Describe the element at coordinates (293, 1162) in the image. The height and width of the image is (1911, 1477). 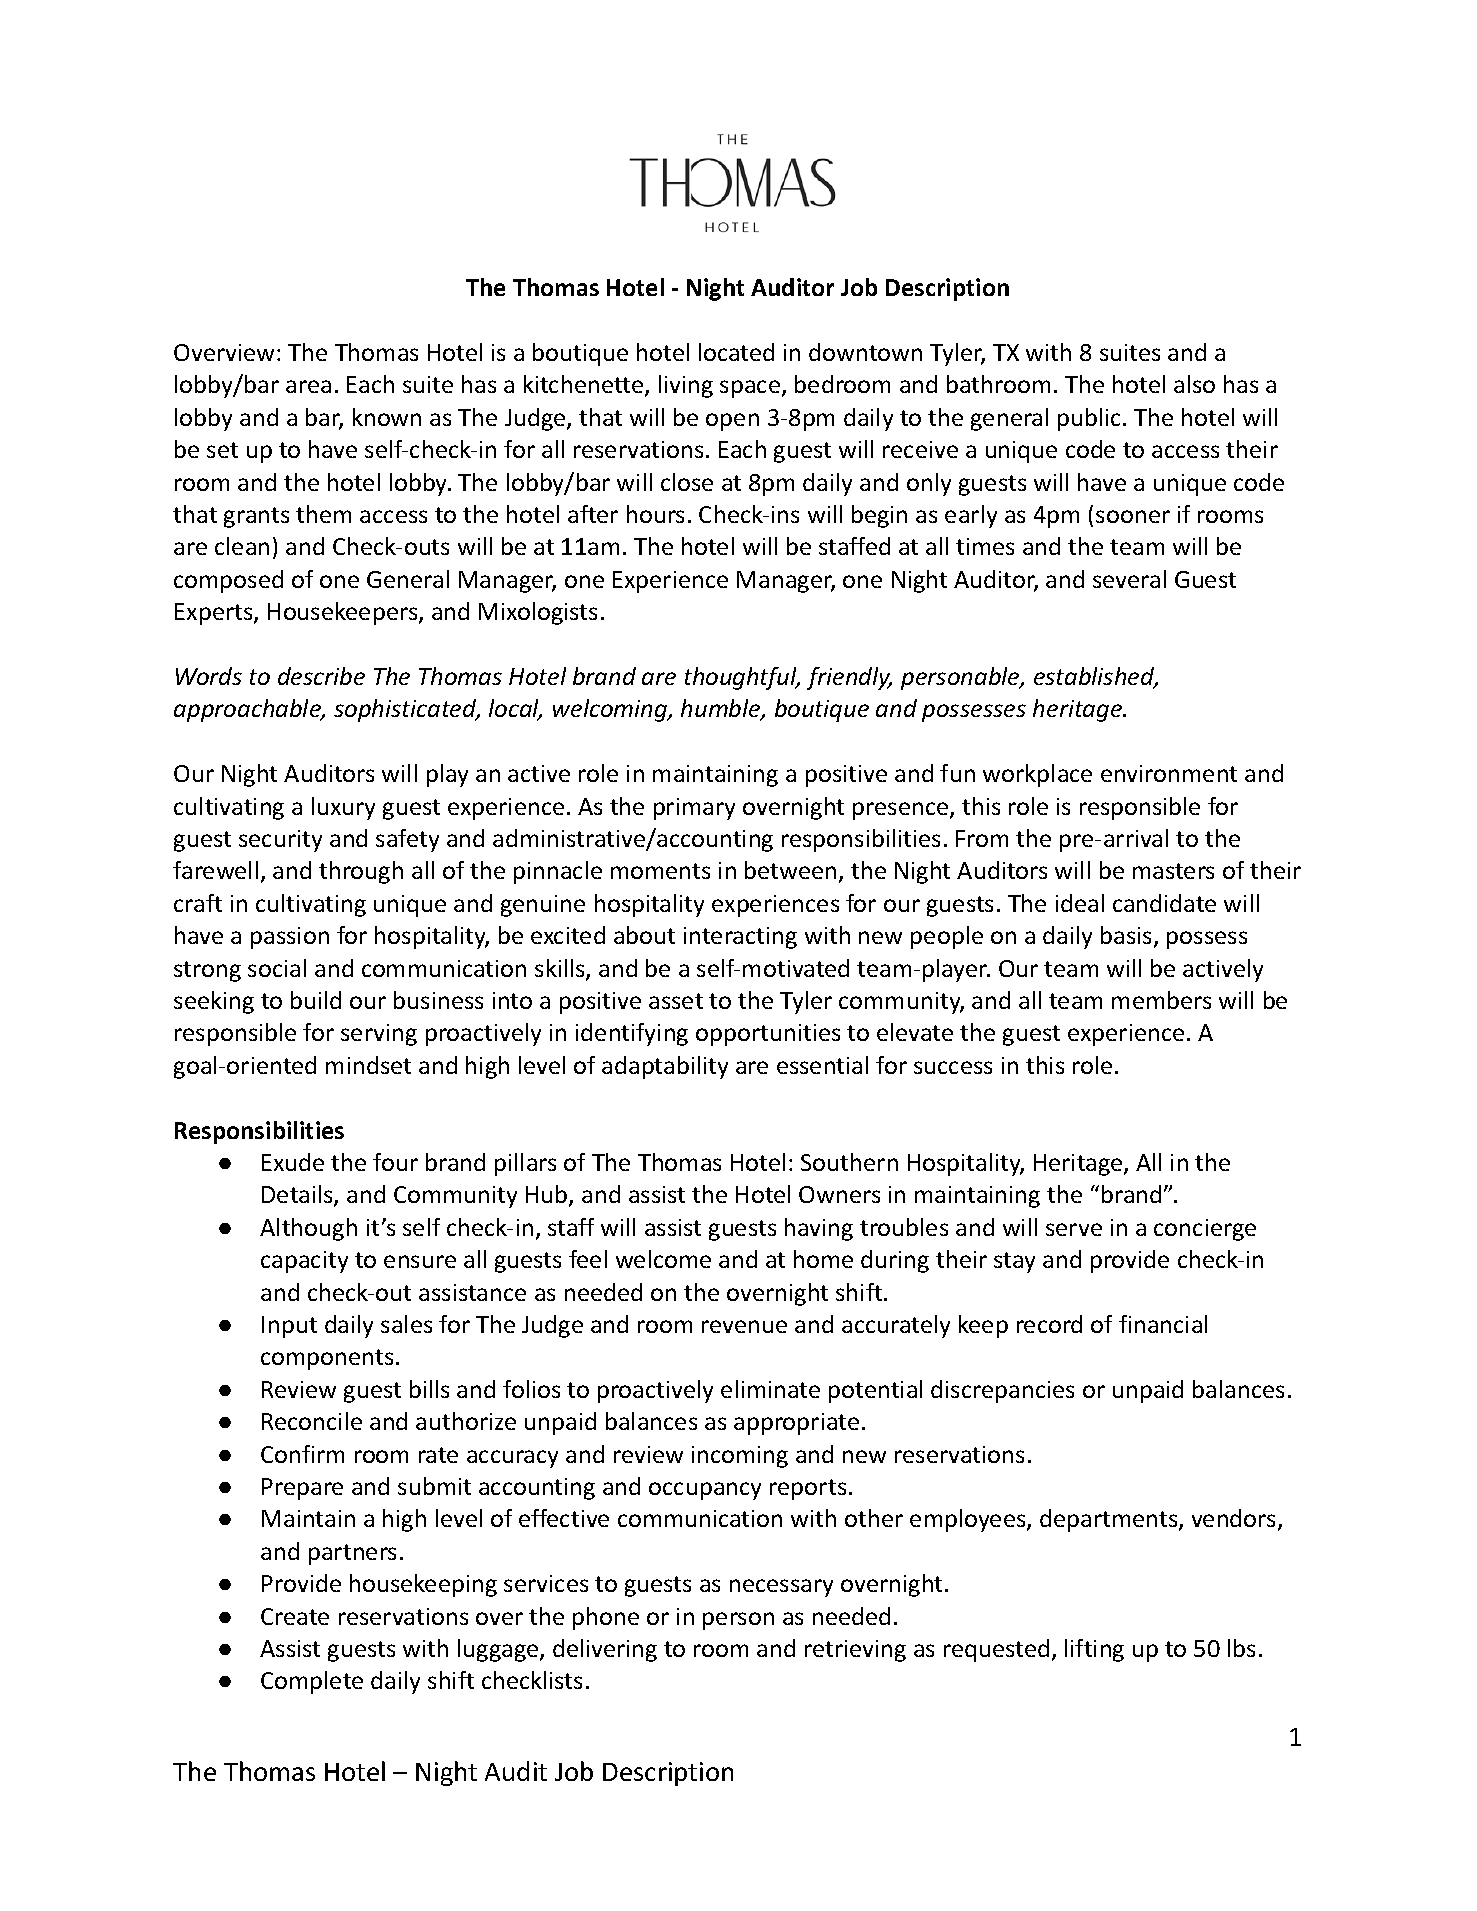
I see `Exude` at that location.
